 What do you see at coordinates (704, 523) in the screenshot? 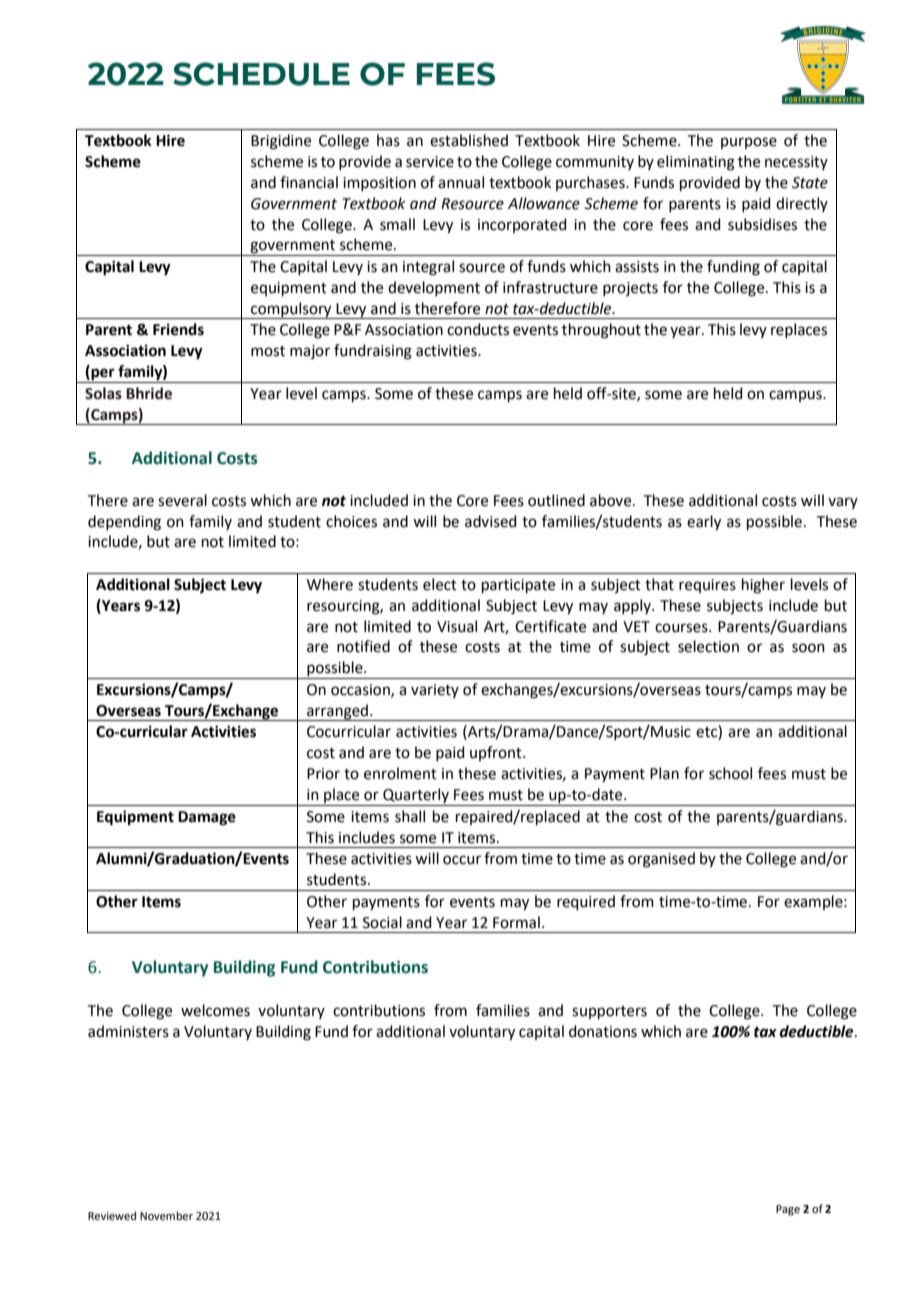
I see `early` at bounding box center [704, 523].
